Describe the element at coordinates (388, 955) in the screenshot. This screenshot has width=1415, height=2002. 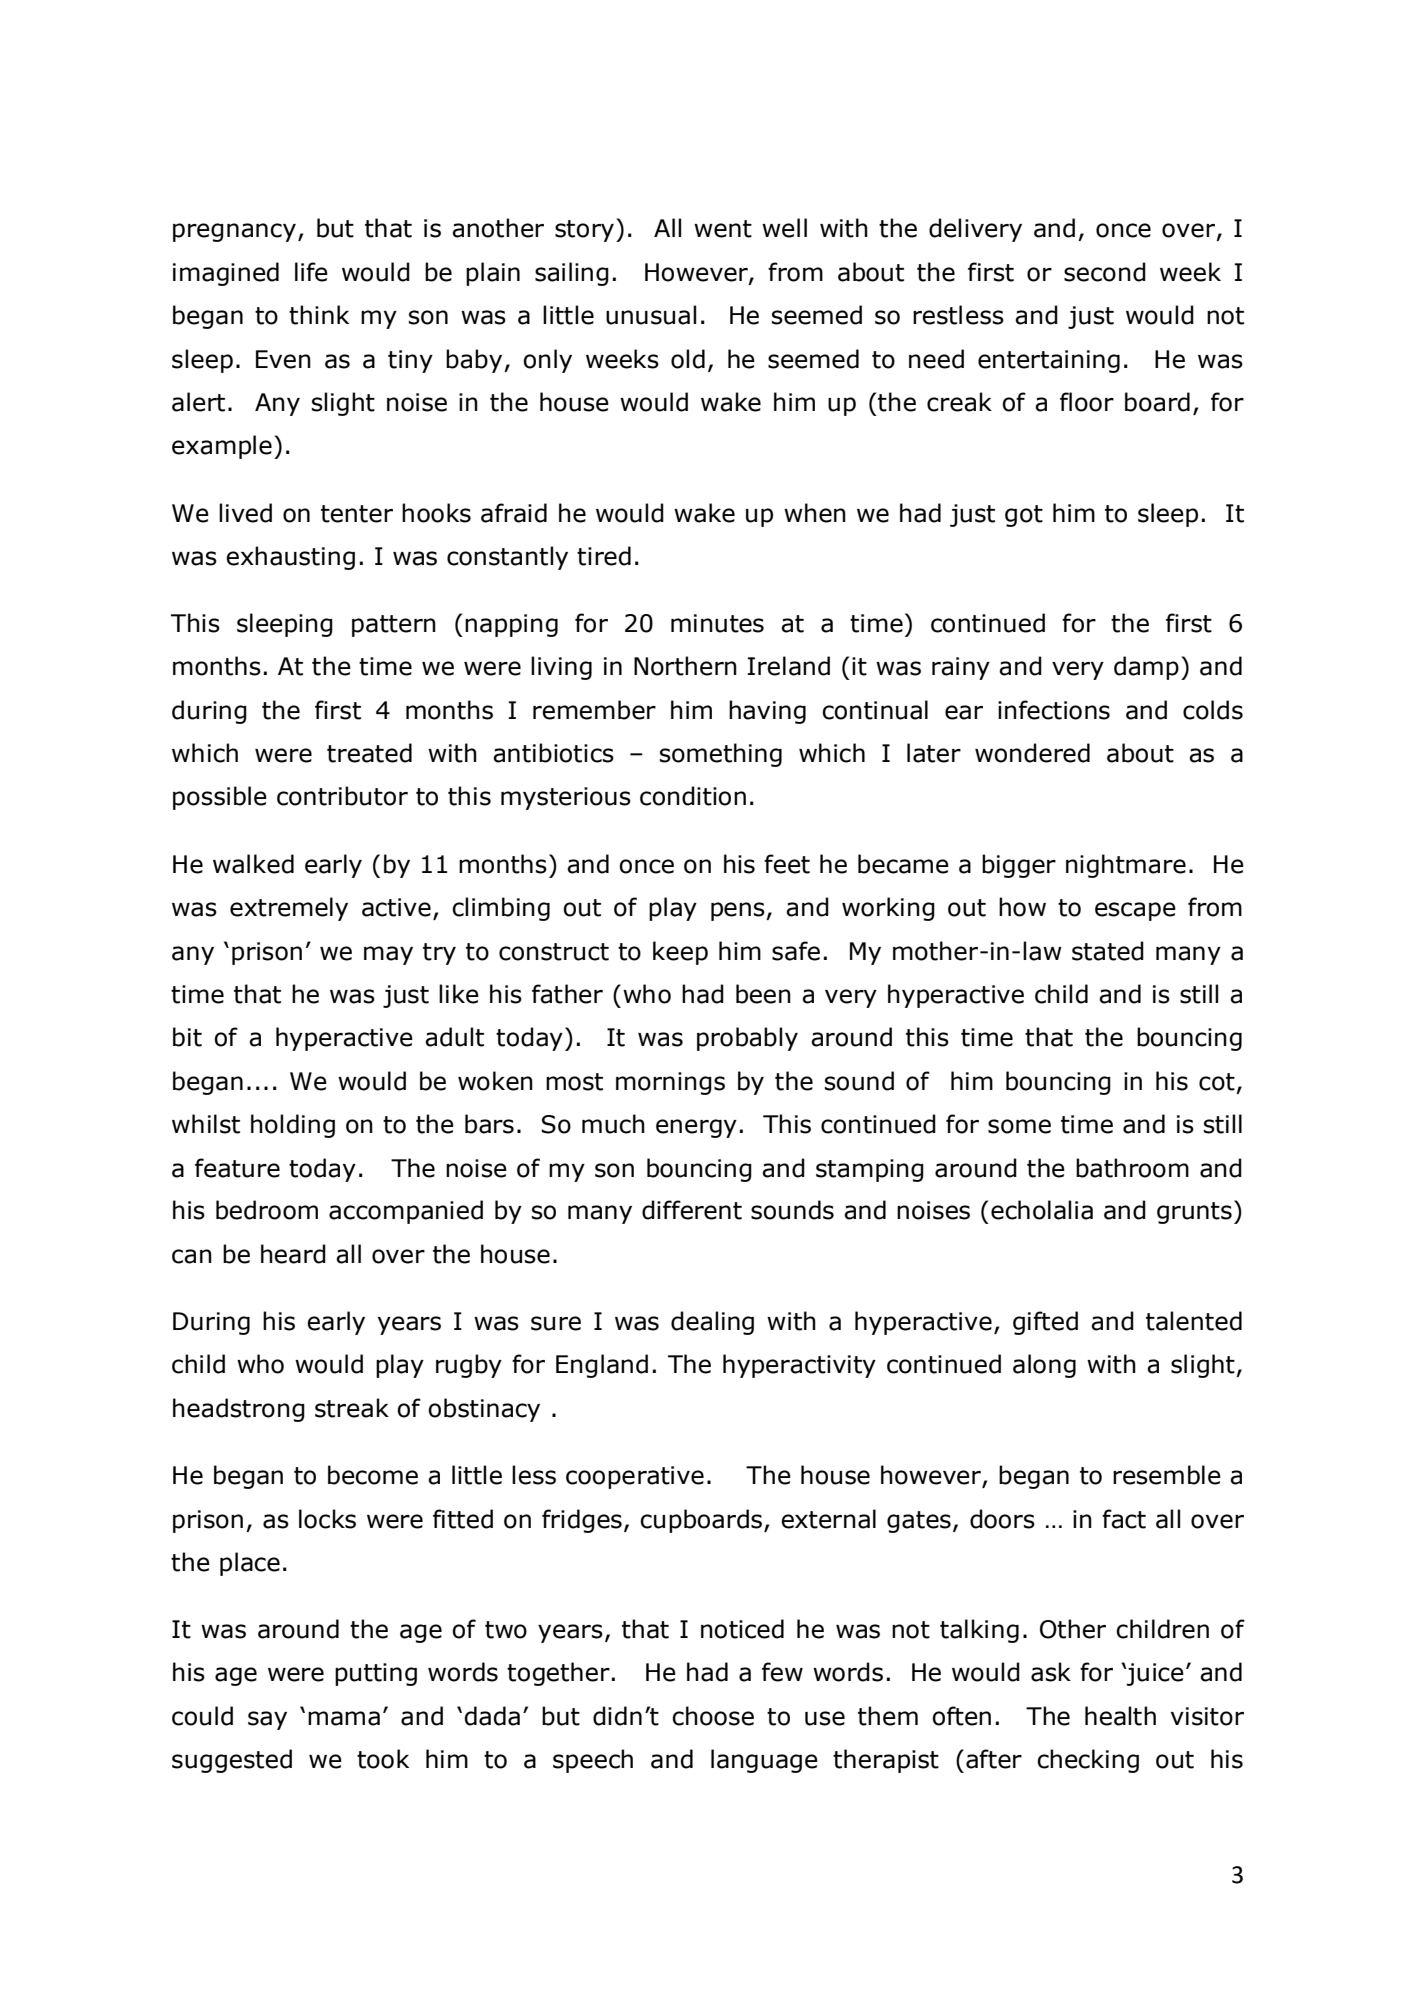
I see `may` at that location.
